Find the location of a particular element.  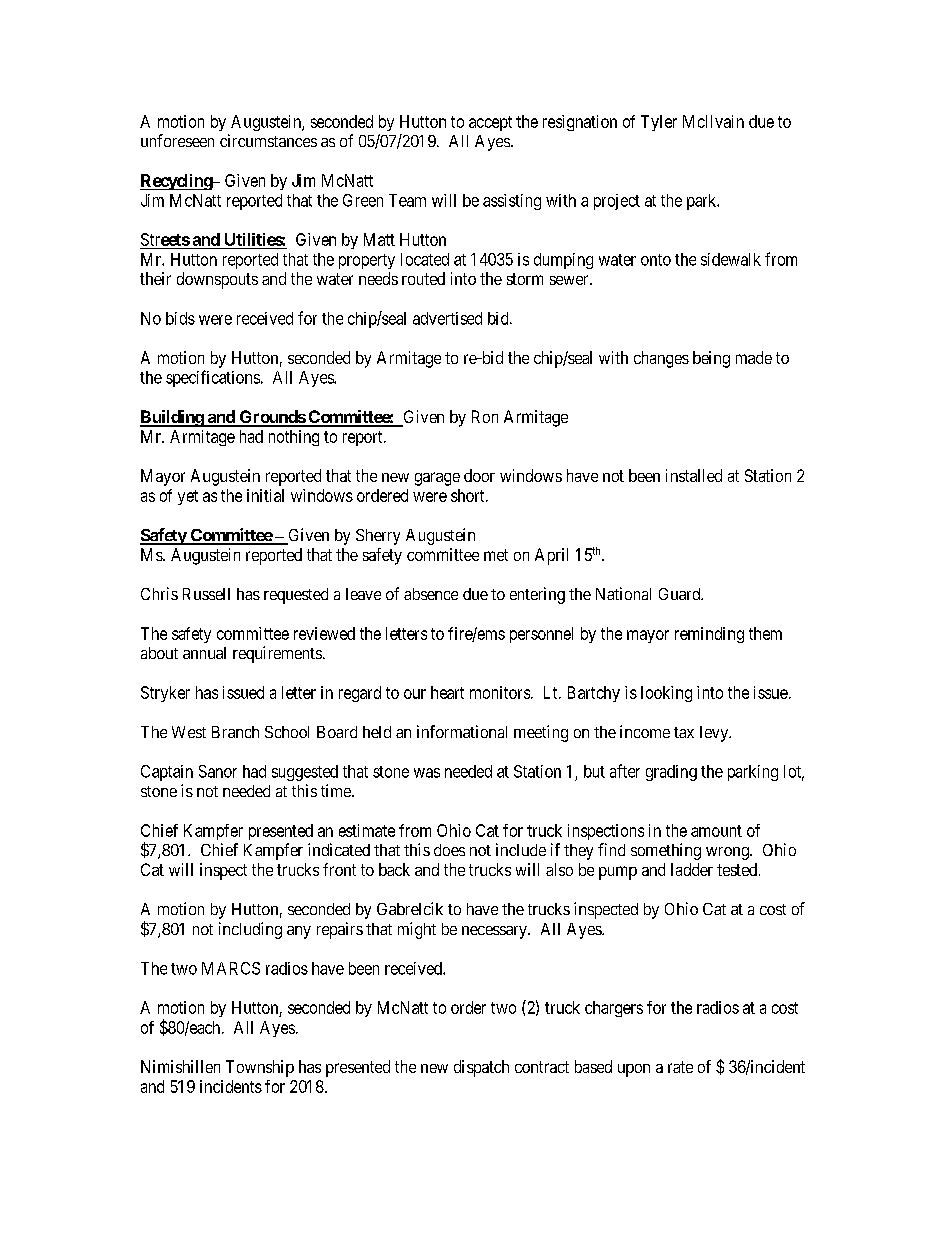

Guard is located at coordinates (681, 594).
